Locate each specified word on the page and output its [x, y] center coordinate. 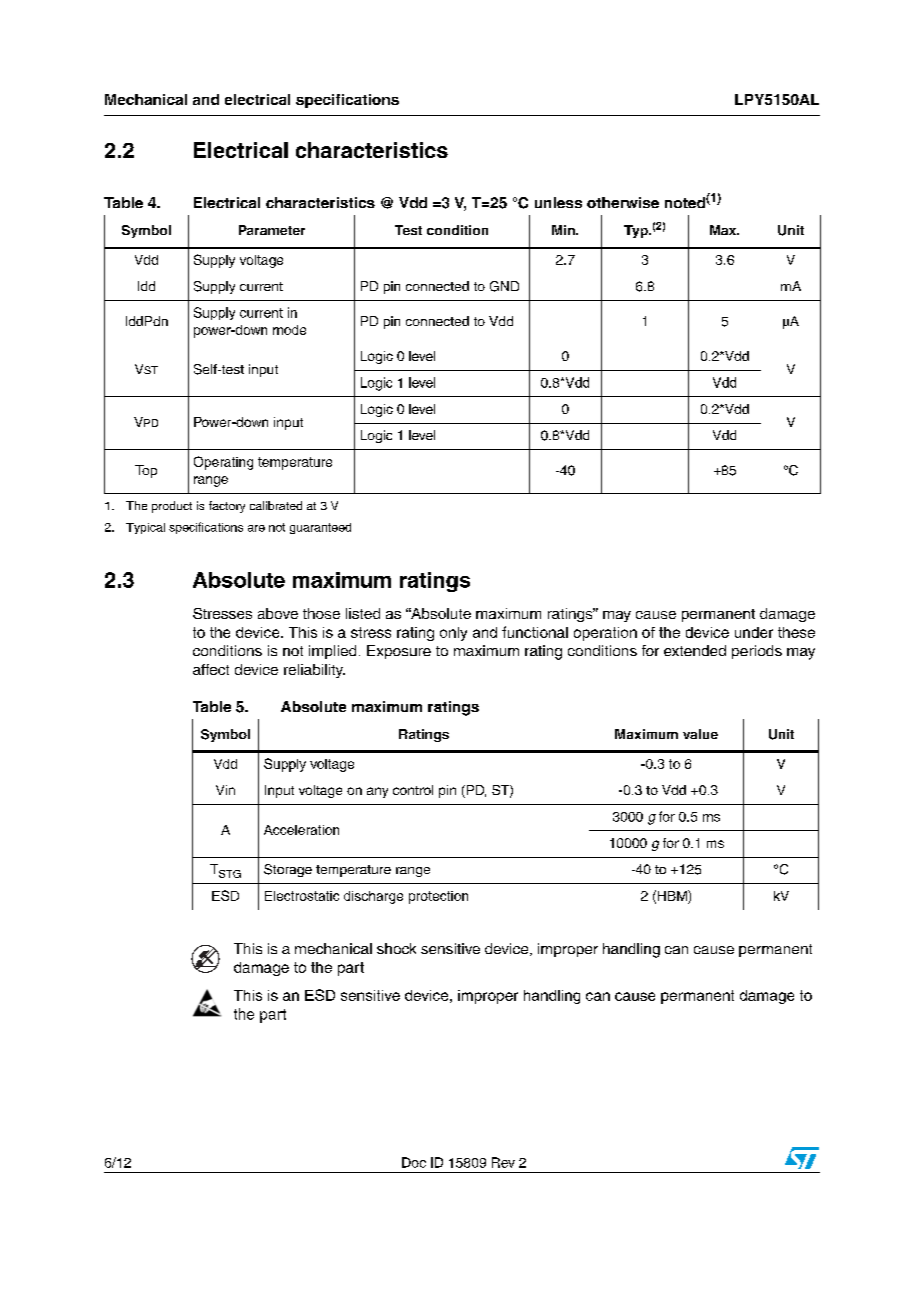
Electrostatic [302, 896]
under [754, 632]
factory [227, 507]
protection [438, 897]
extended [695, 650]
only [453, 634]
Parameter [272, 230]
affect [211, 669]
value [700, 734]
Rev [503, 1162]
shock [396, 948]
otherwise [623, 202]
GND [504, 286]
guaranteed [320, 528]
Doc [414, 1162]
